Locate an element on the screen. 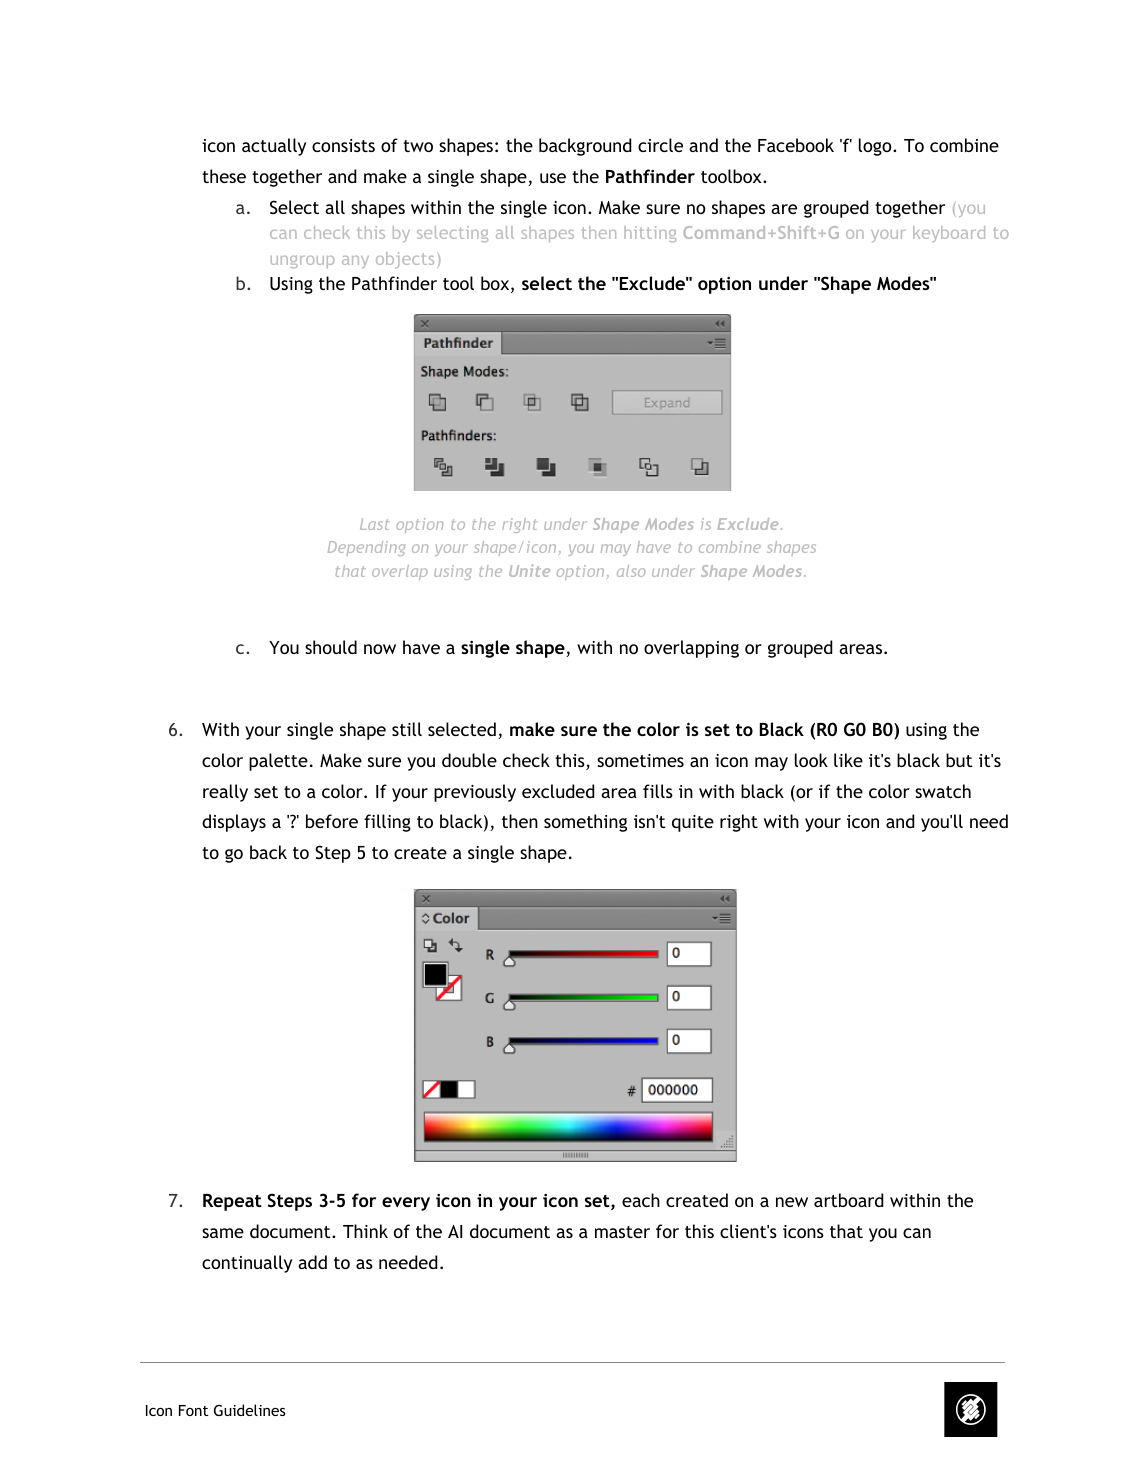  also is located at coordinates (631, 571).
